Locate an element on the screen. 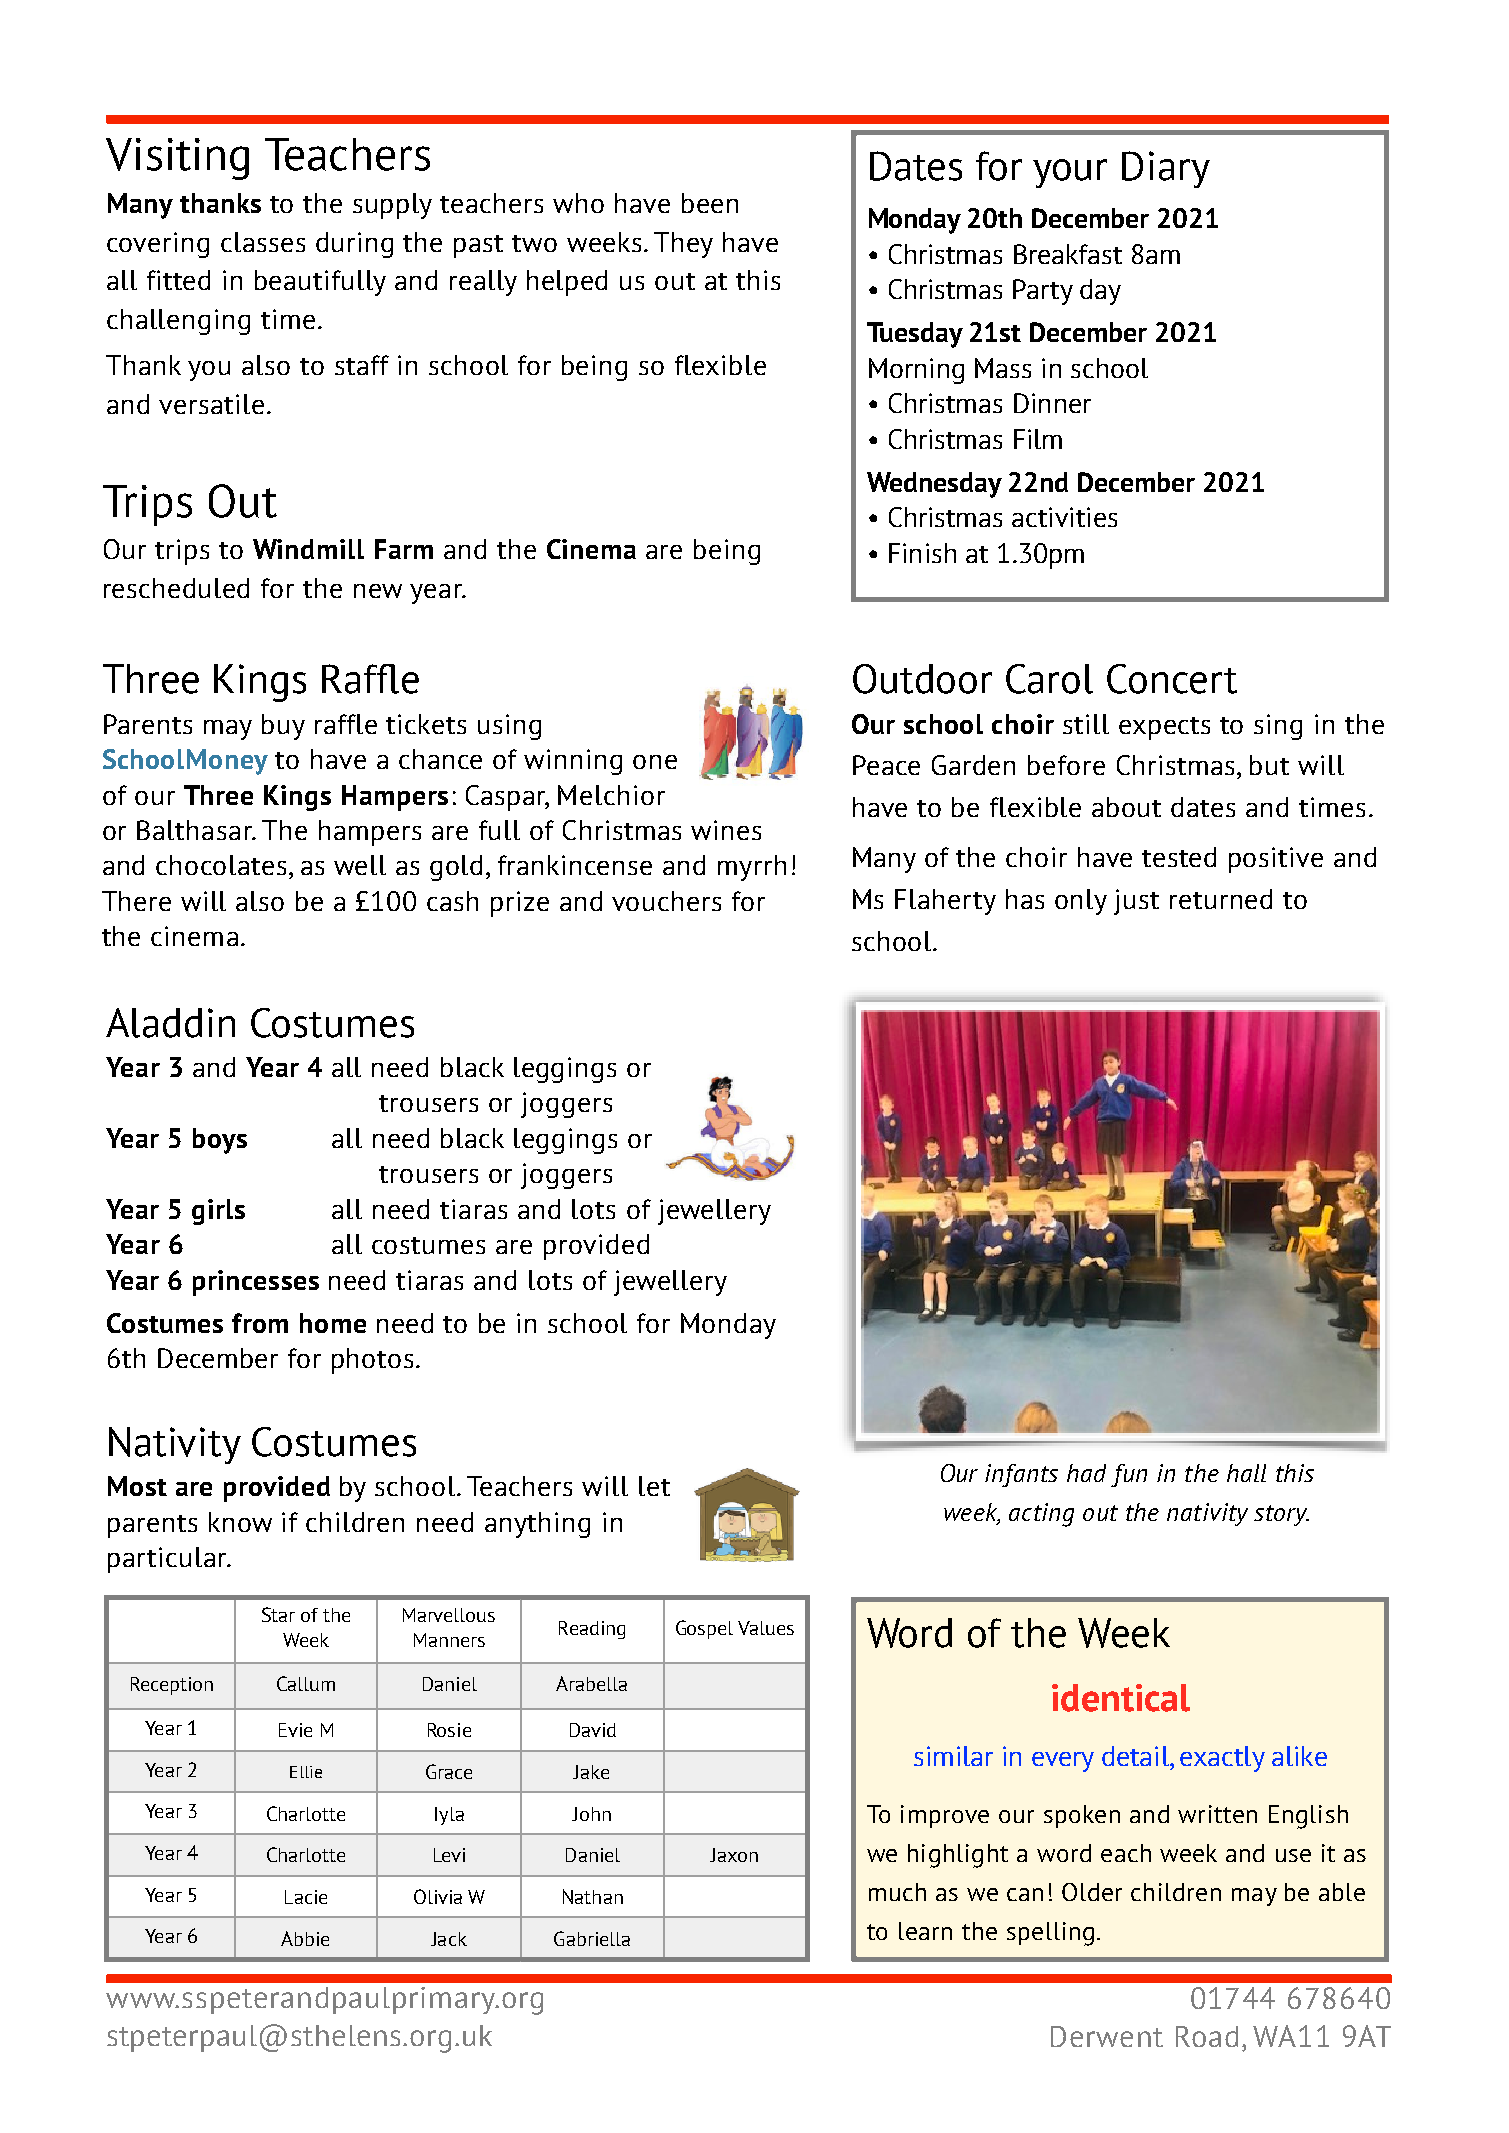 The width and height of the screenshot is (1509, 2133). classes is located at coordinates (263, 242).
